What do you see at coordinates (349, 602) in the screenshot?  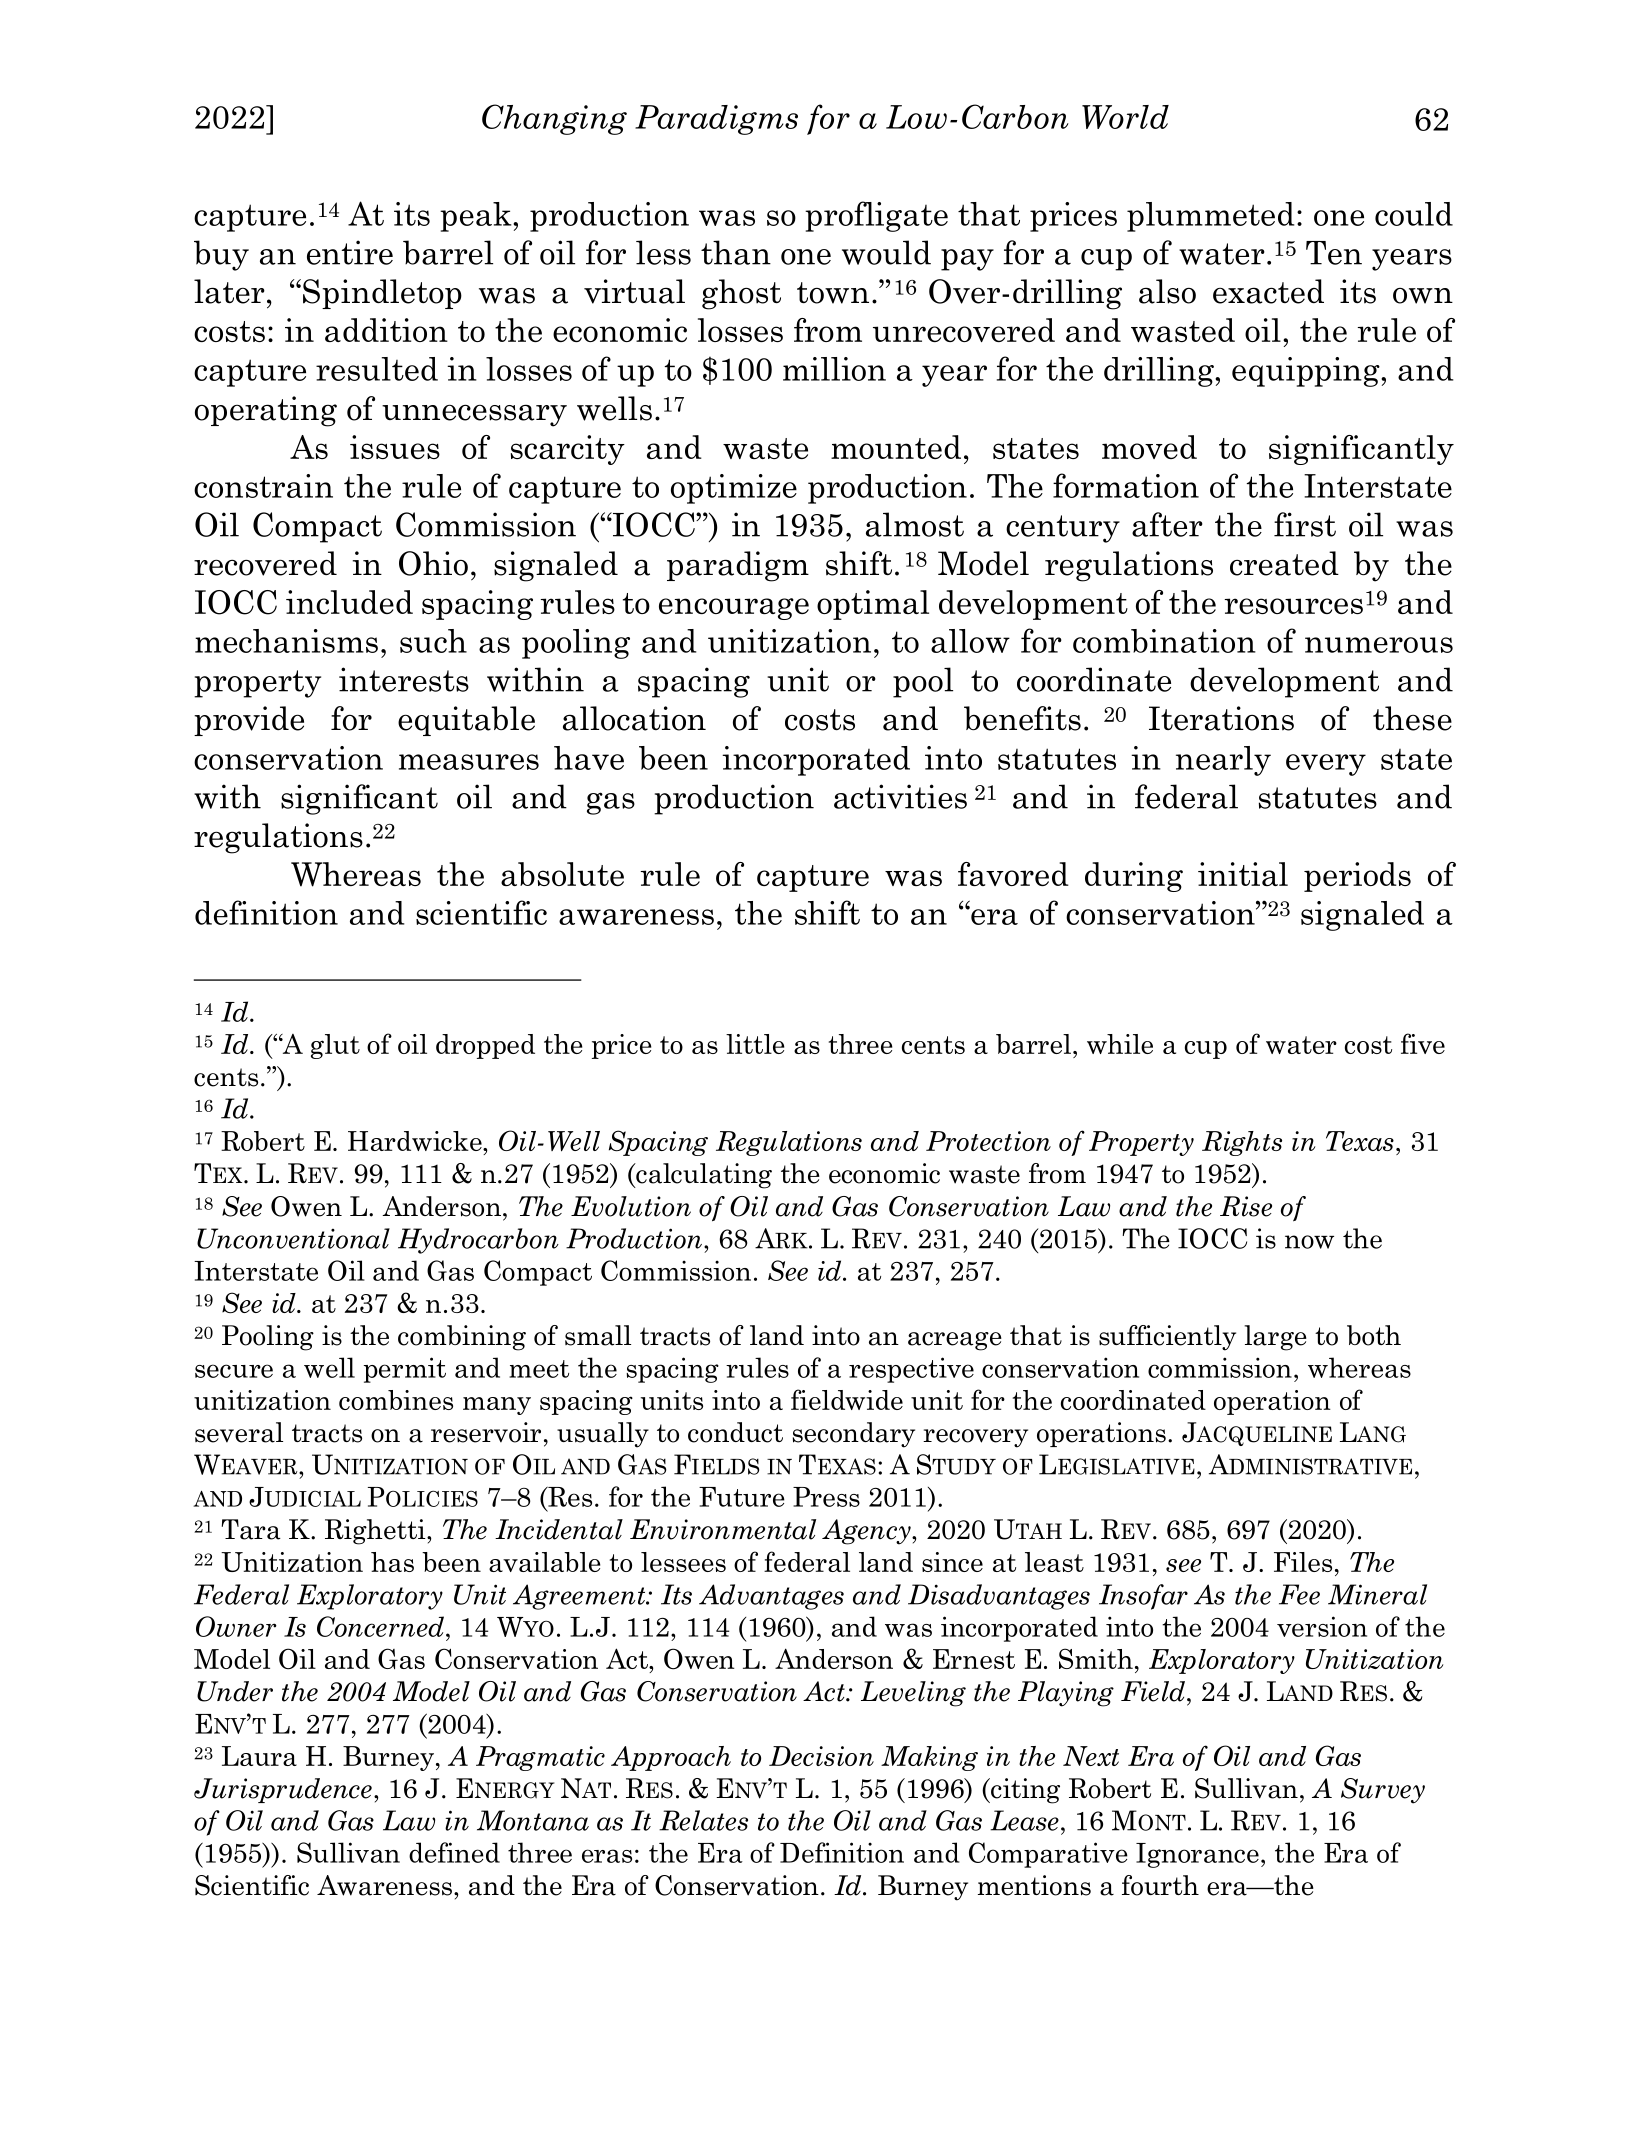 I see `included` at bounding box center [349, 602].
